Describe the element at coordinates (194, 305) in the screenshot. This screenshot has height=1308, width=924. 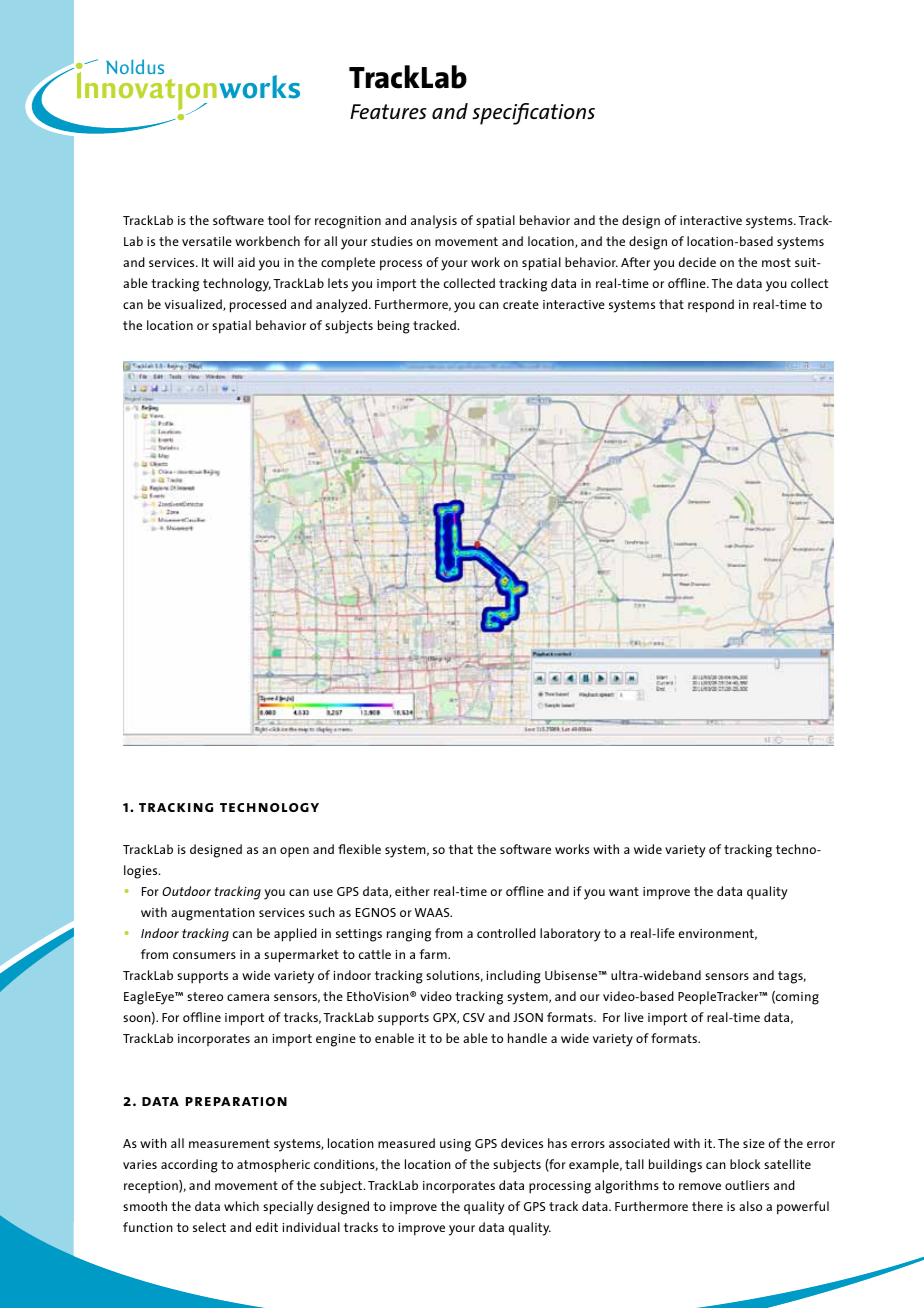
I see `visualized` at that location.
